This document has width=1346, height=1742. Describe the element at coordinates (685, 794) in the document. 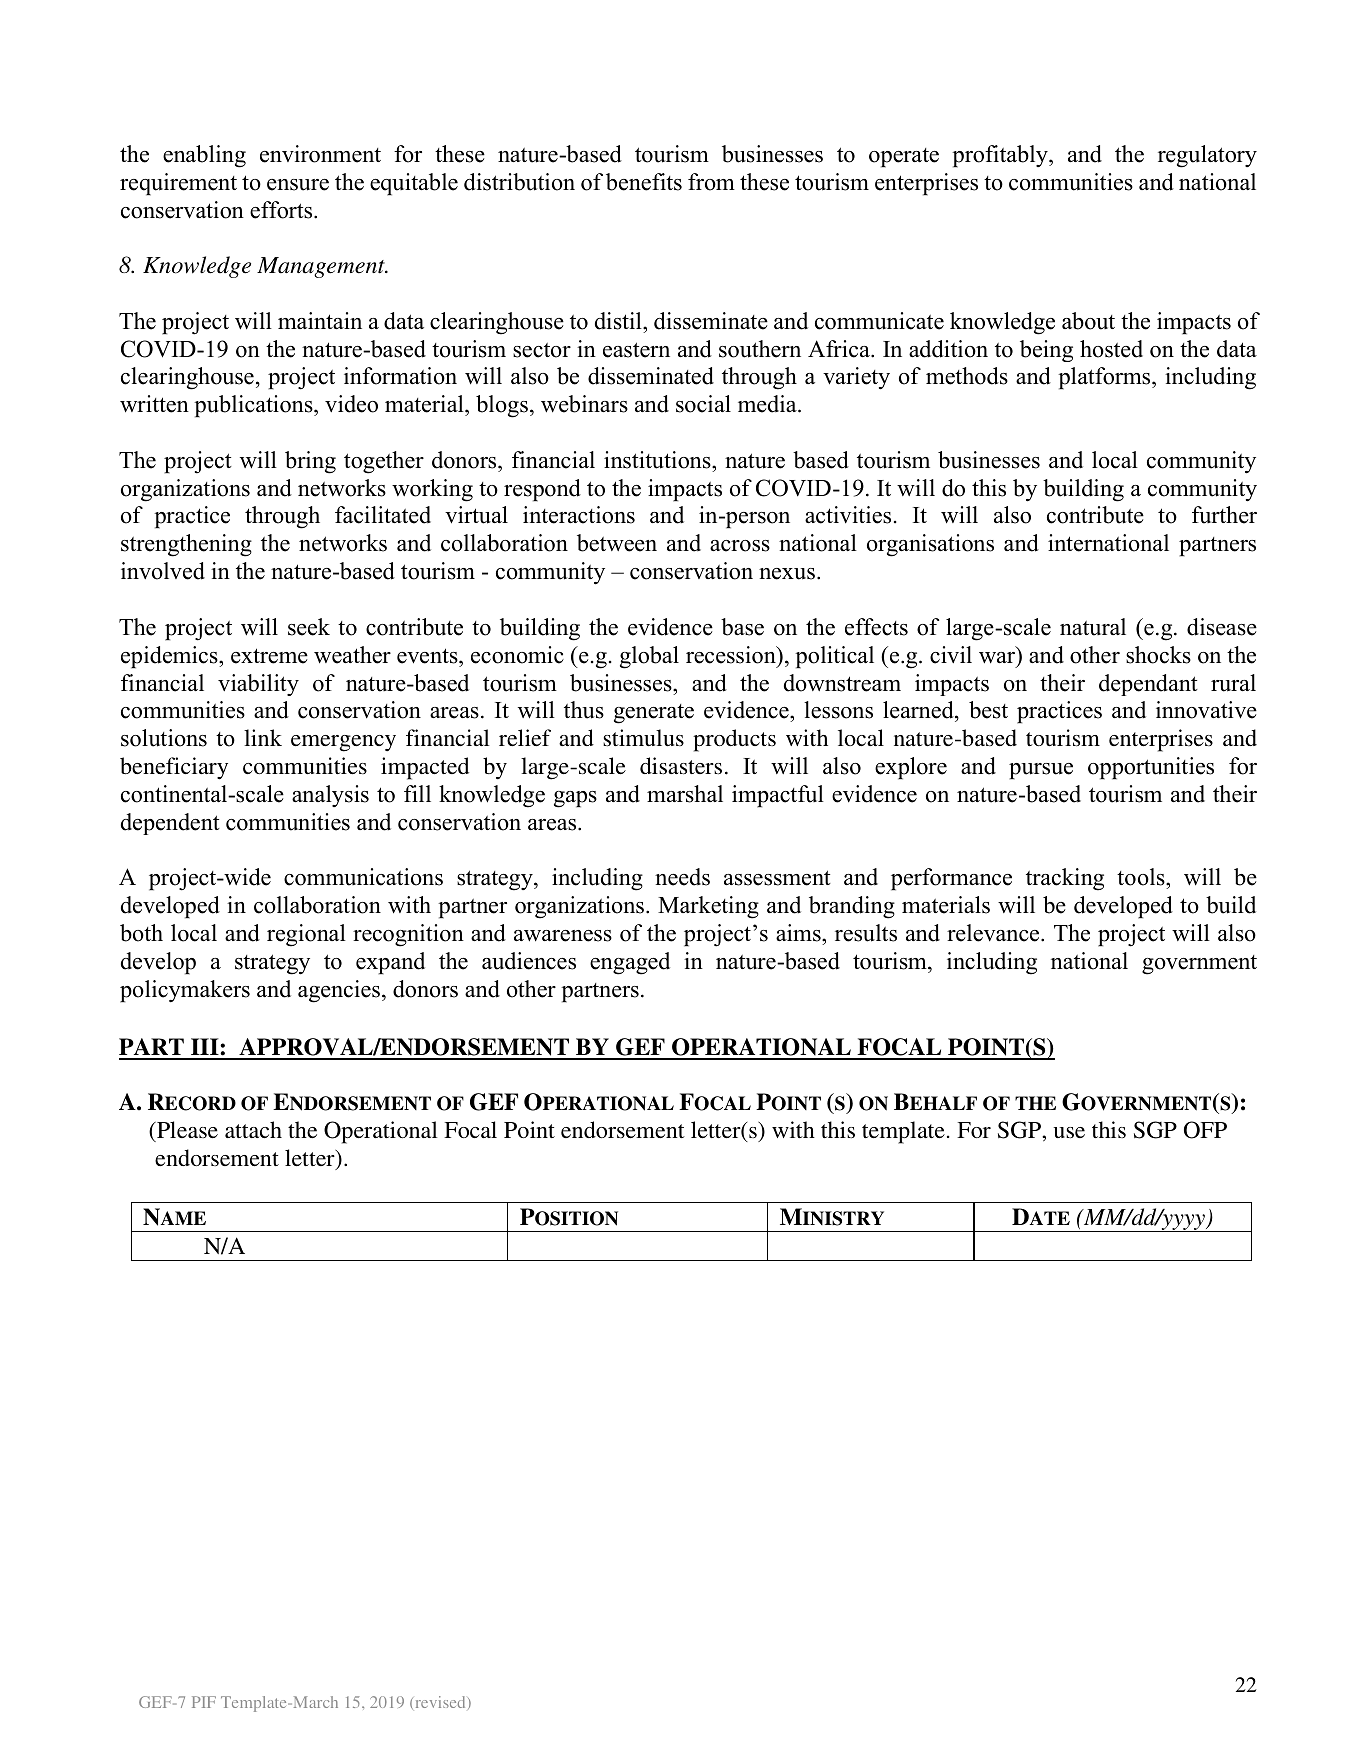

I see `marshal` at that location.
